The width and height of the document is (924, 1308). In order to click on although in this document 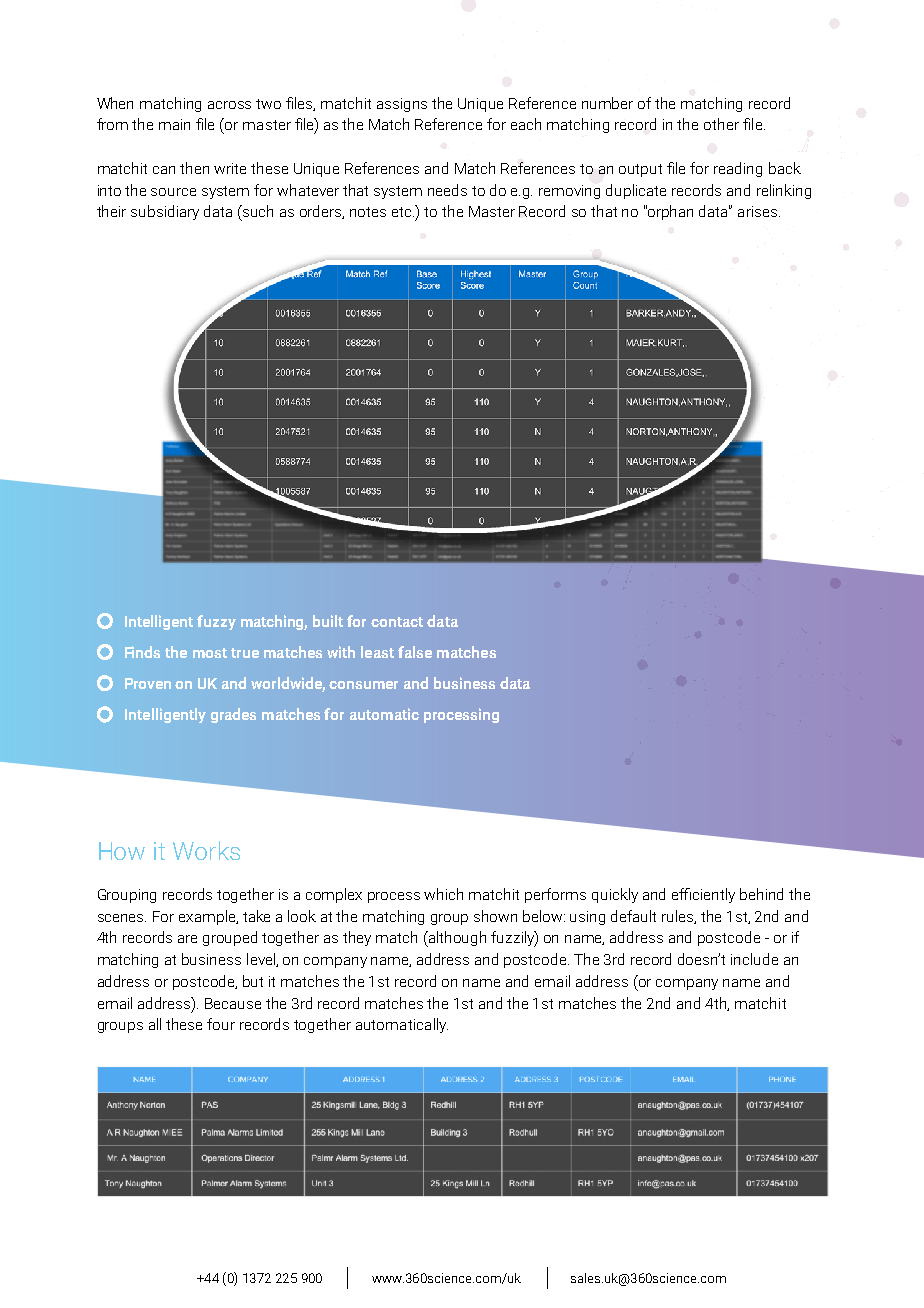, I will do `click(456, 939)`.
